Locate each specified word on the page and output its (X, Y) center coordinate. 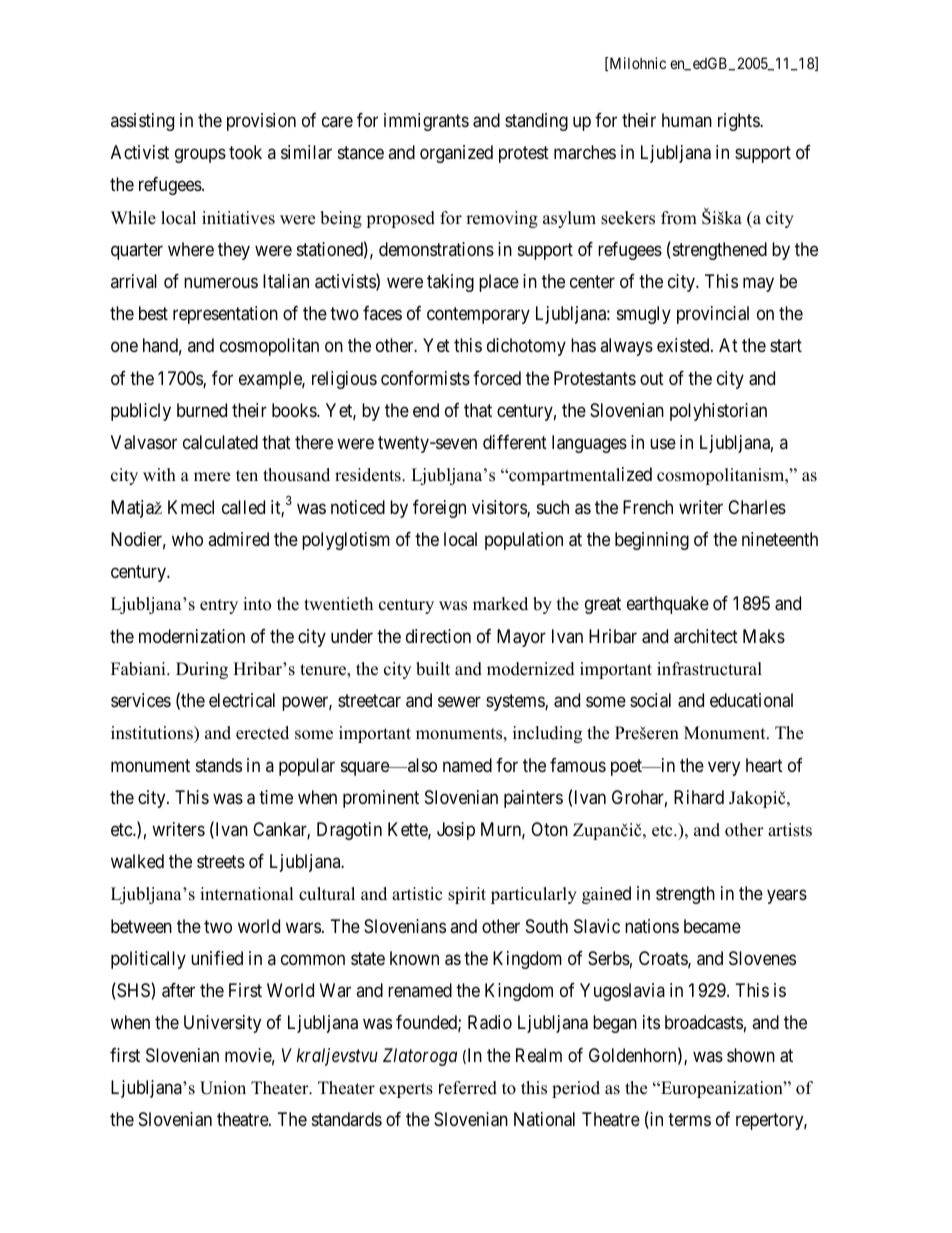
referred (468, 1088)
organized (456, 154)
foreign (439, 509)
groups (200, 156)
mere (212, 477)
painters (533, 799)
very (724, 768)
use (663, 444)
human (687, 120)
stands (219, 765)
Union (223, 1088)
